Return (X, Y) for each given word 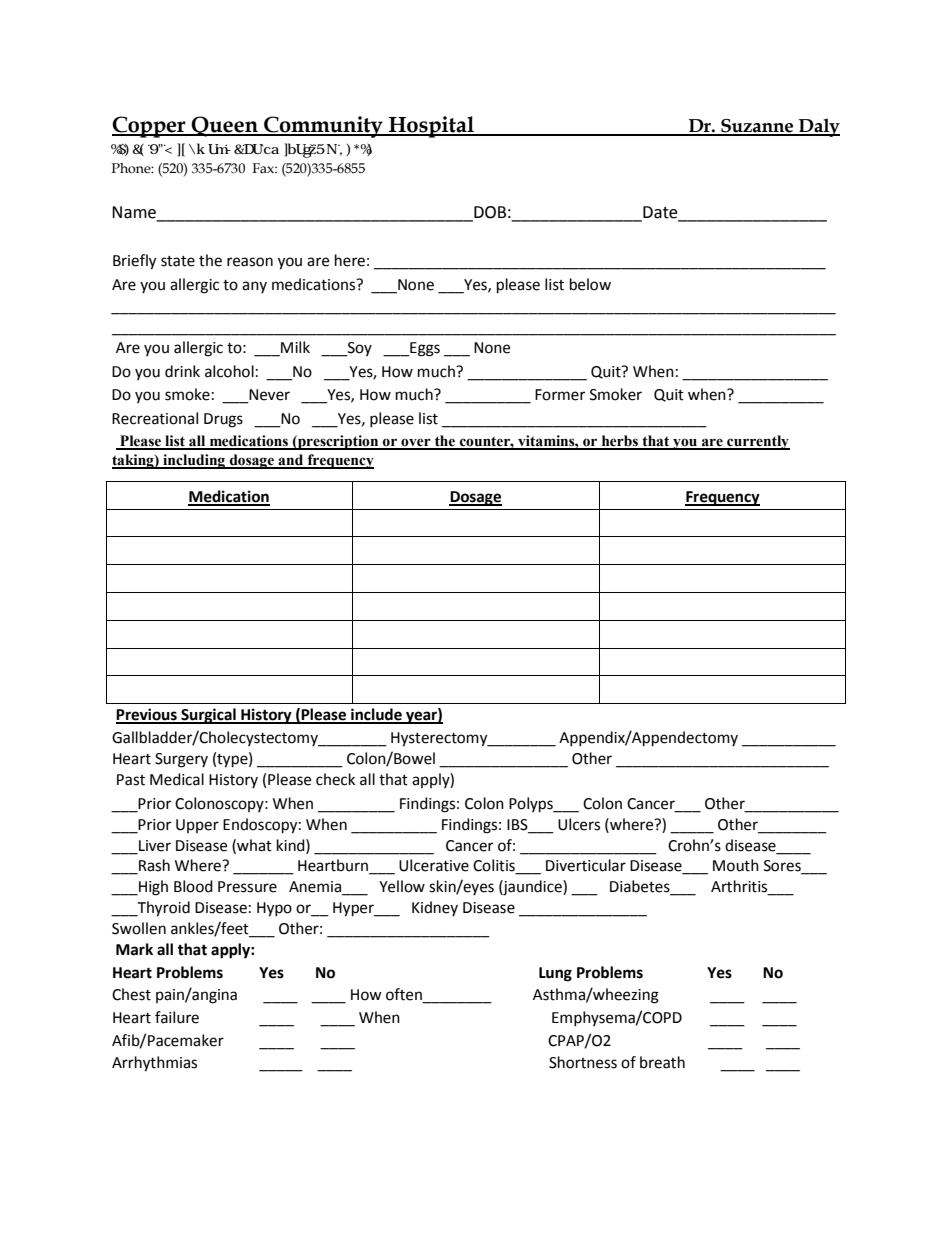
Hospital (431, 127)
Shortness (583, 1062)
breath (662, 1062)
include (376, 715)
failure (177, 1017)
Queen (225, 126)
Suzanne (757, 127)
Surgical (208, 716)
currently (757, 442)
